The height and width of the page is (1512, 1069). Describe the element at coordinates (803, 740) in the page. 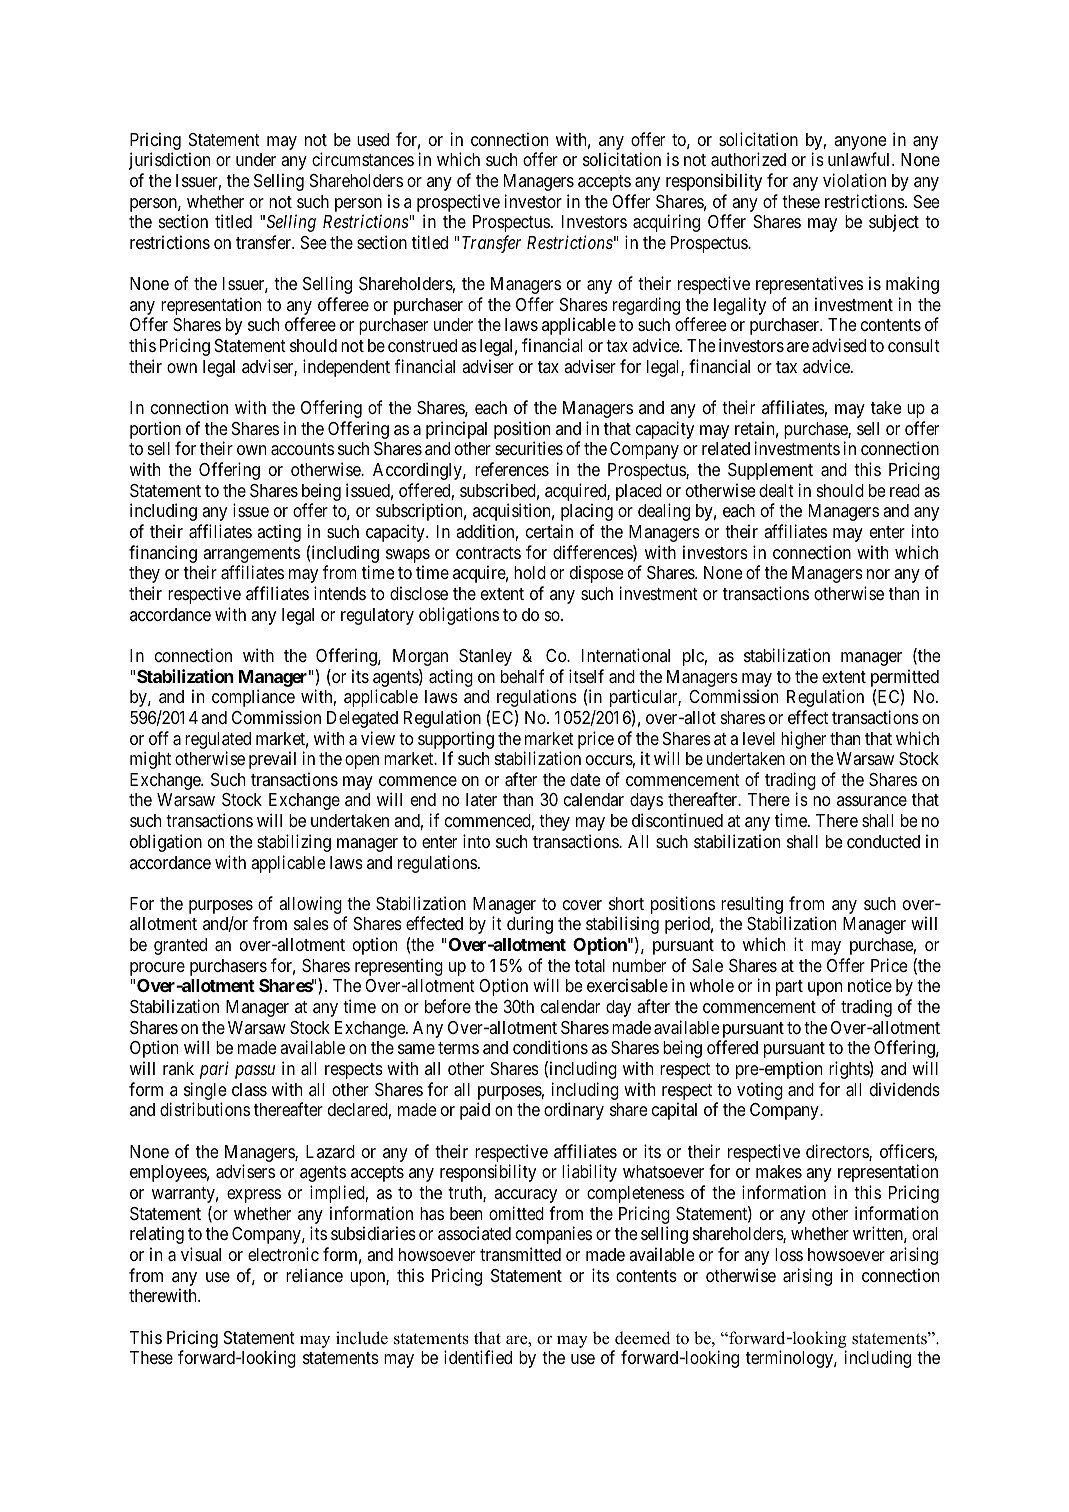

I see `higher` at that location.
